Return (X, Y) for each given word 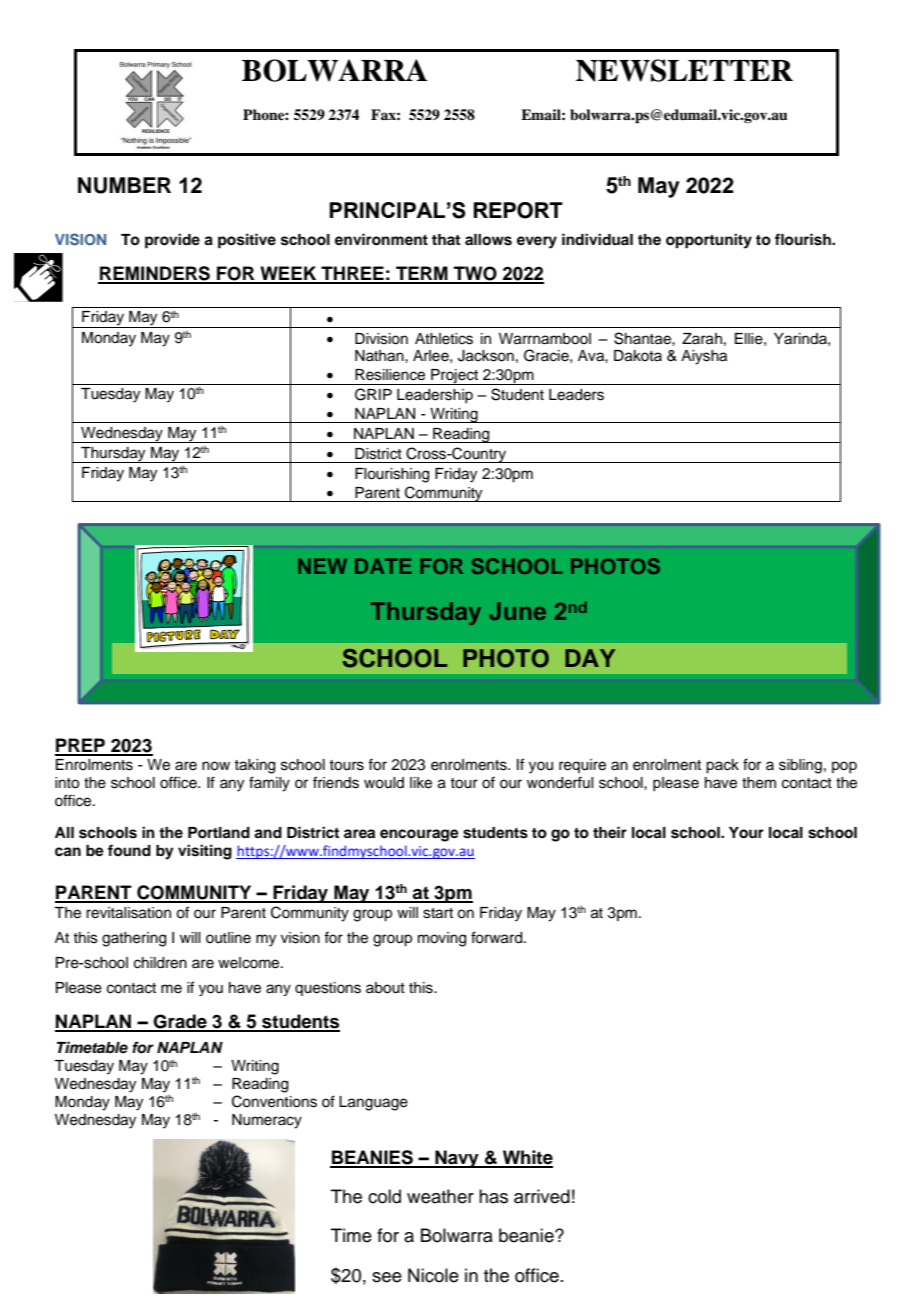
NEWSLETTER (684, 70)
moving (442, 939)
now (216, 766)
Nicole (433, 1275)
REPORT (518, 210)
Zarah (702, 339)
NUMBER (124, 185)
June (517, 611)
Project (455, 377)
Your (746, 833)
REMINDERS (155, 274)
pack (722, 766)
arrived (542, 1196)
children (160, 963)
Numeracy (267, 1121)
